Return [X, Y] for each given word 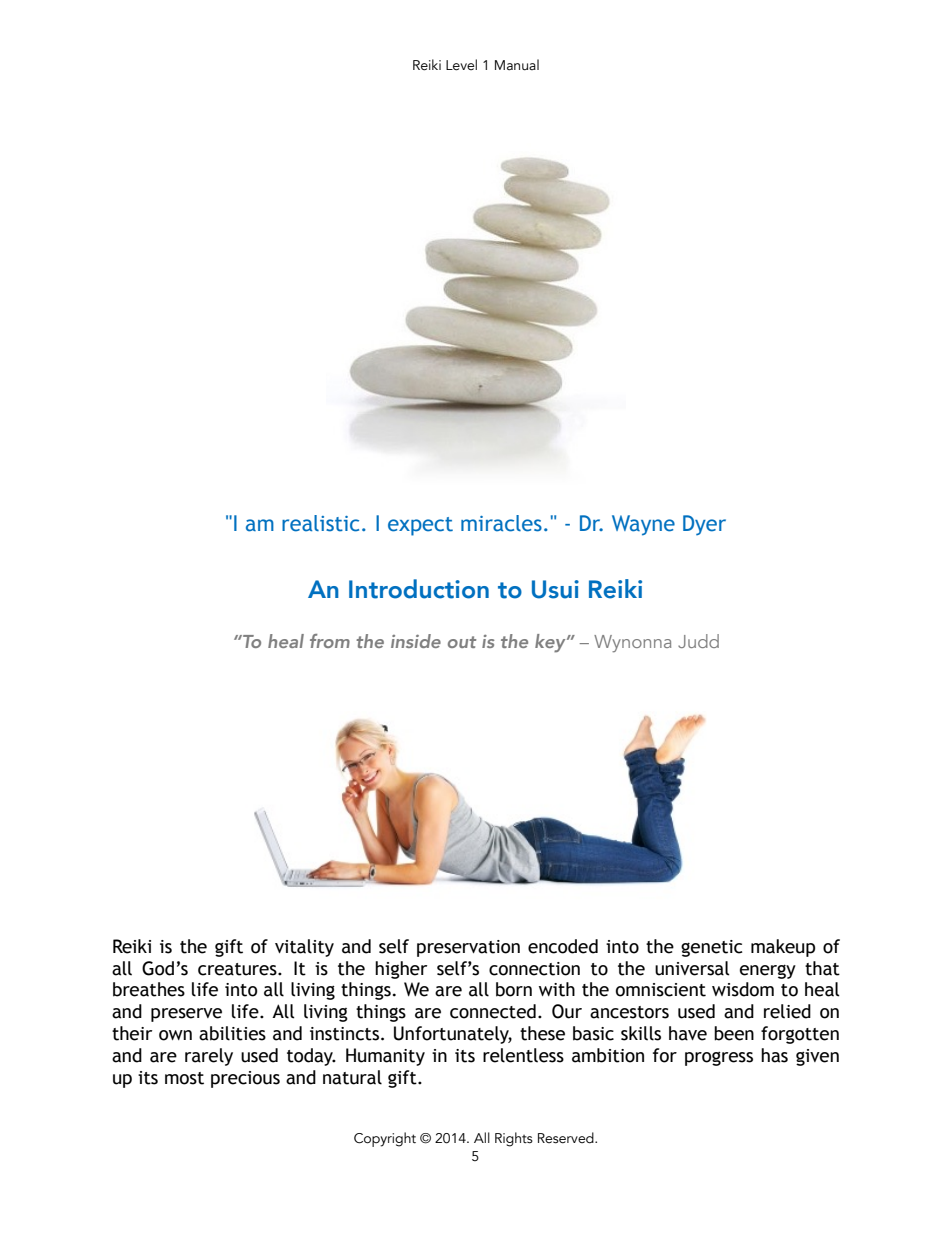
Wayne [643, 525]
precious [245, 1079]
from [330, 641]
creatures [238, 969]
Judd [698, 641]
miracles [501, 523]
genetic [711, 948]
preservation [468, 948]
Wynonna [632, 644]
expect [420, 526]
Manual [517, 65]
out [462, 642]
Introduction [419, 589]
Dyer [704, 525]
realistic [320, 523]
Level [461, 65]
